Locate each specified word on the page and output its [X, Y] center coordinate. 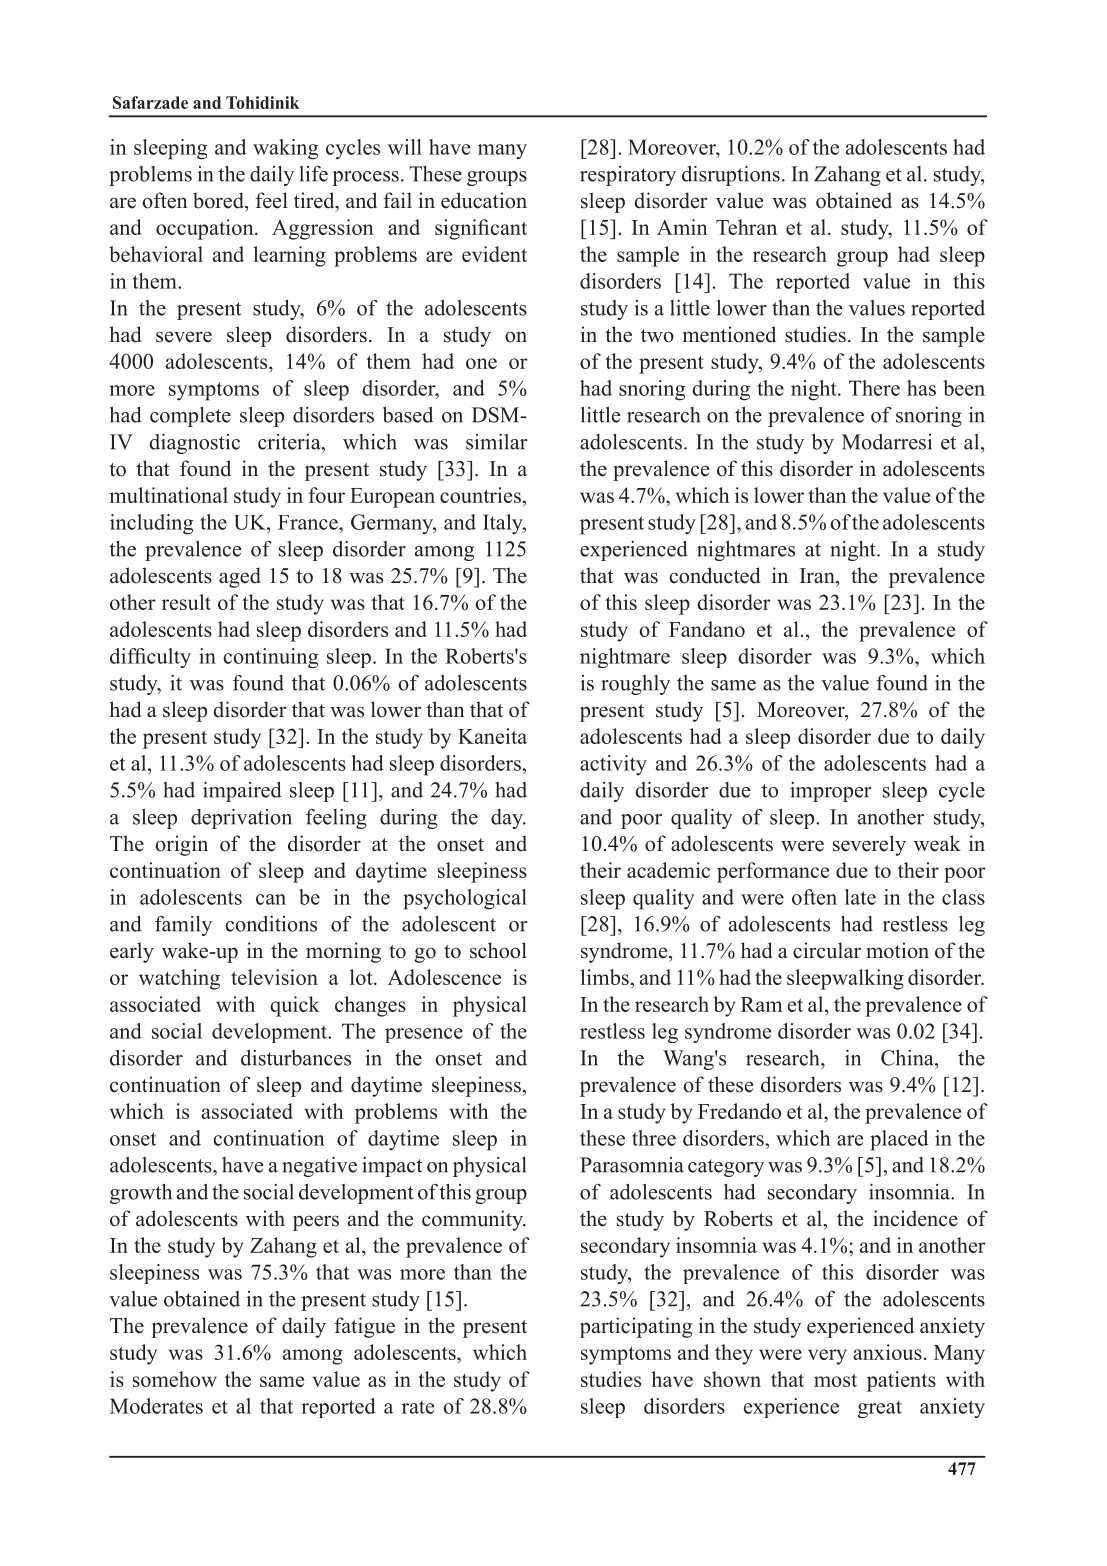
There [874, 388]
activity [613, 765]
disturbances [296, 1058]
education [484, 200]
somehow [175, 1379]
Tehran [746, 227]
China [908, 1058]
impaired [242, 792]
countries [480, 495]
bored [219, 200]
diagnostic [194, 444]
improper [830, 792]
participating [636, 1327]
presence [424, 1035]
